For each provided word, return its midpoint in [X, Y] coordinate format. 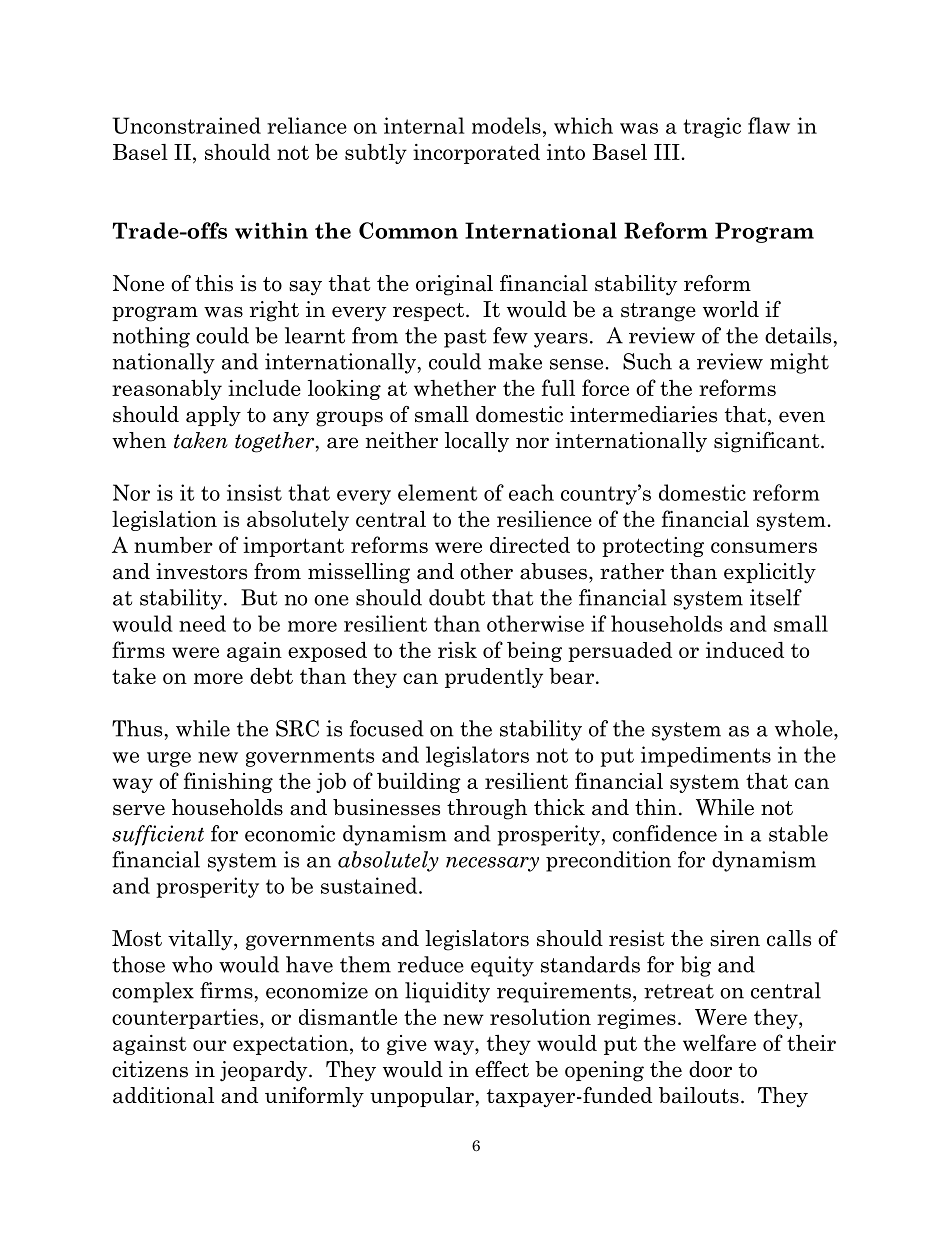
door [710, 1069]
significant [768, 442]
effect [502, 1069]
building [419, 783]
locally [477, 442]
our [210, 1045]
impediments [706, 756]
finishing [228, 782]
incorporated [476, 153]
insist [254, 492]
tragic [712, 127]
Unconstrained [186, 125]
